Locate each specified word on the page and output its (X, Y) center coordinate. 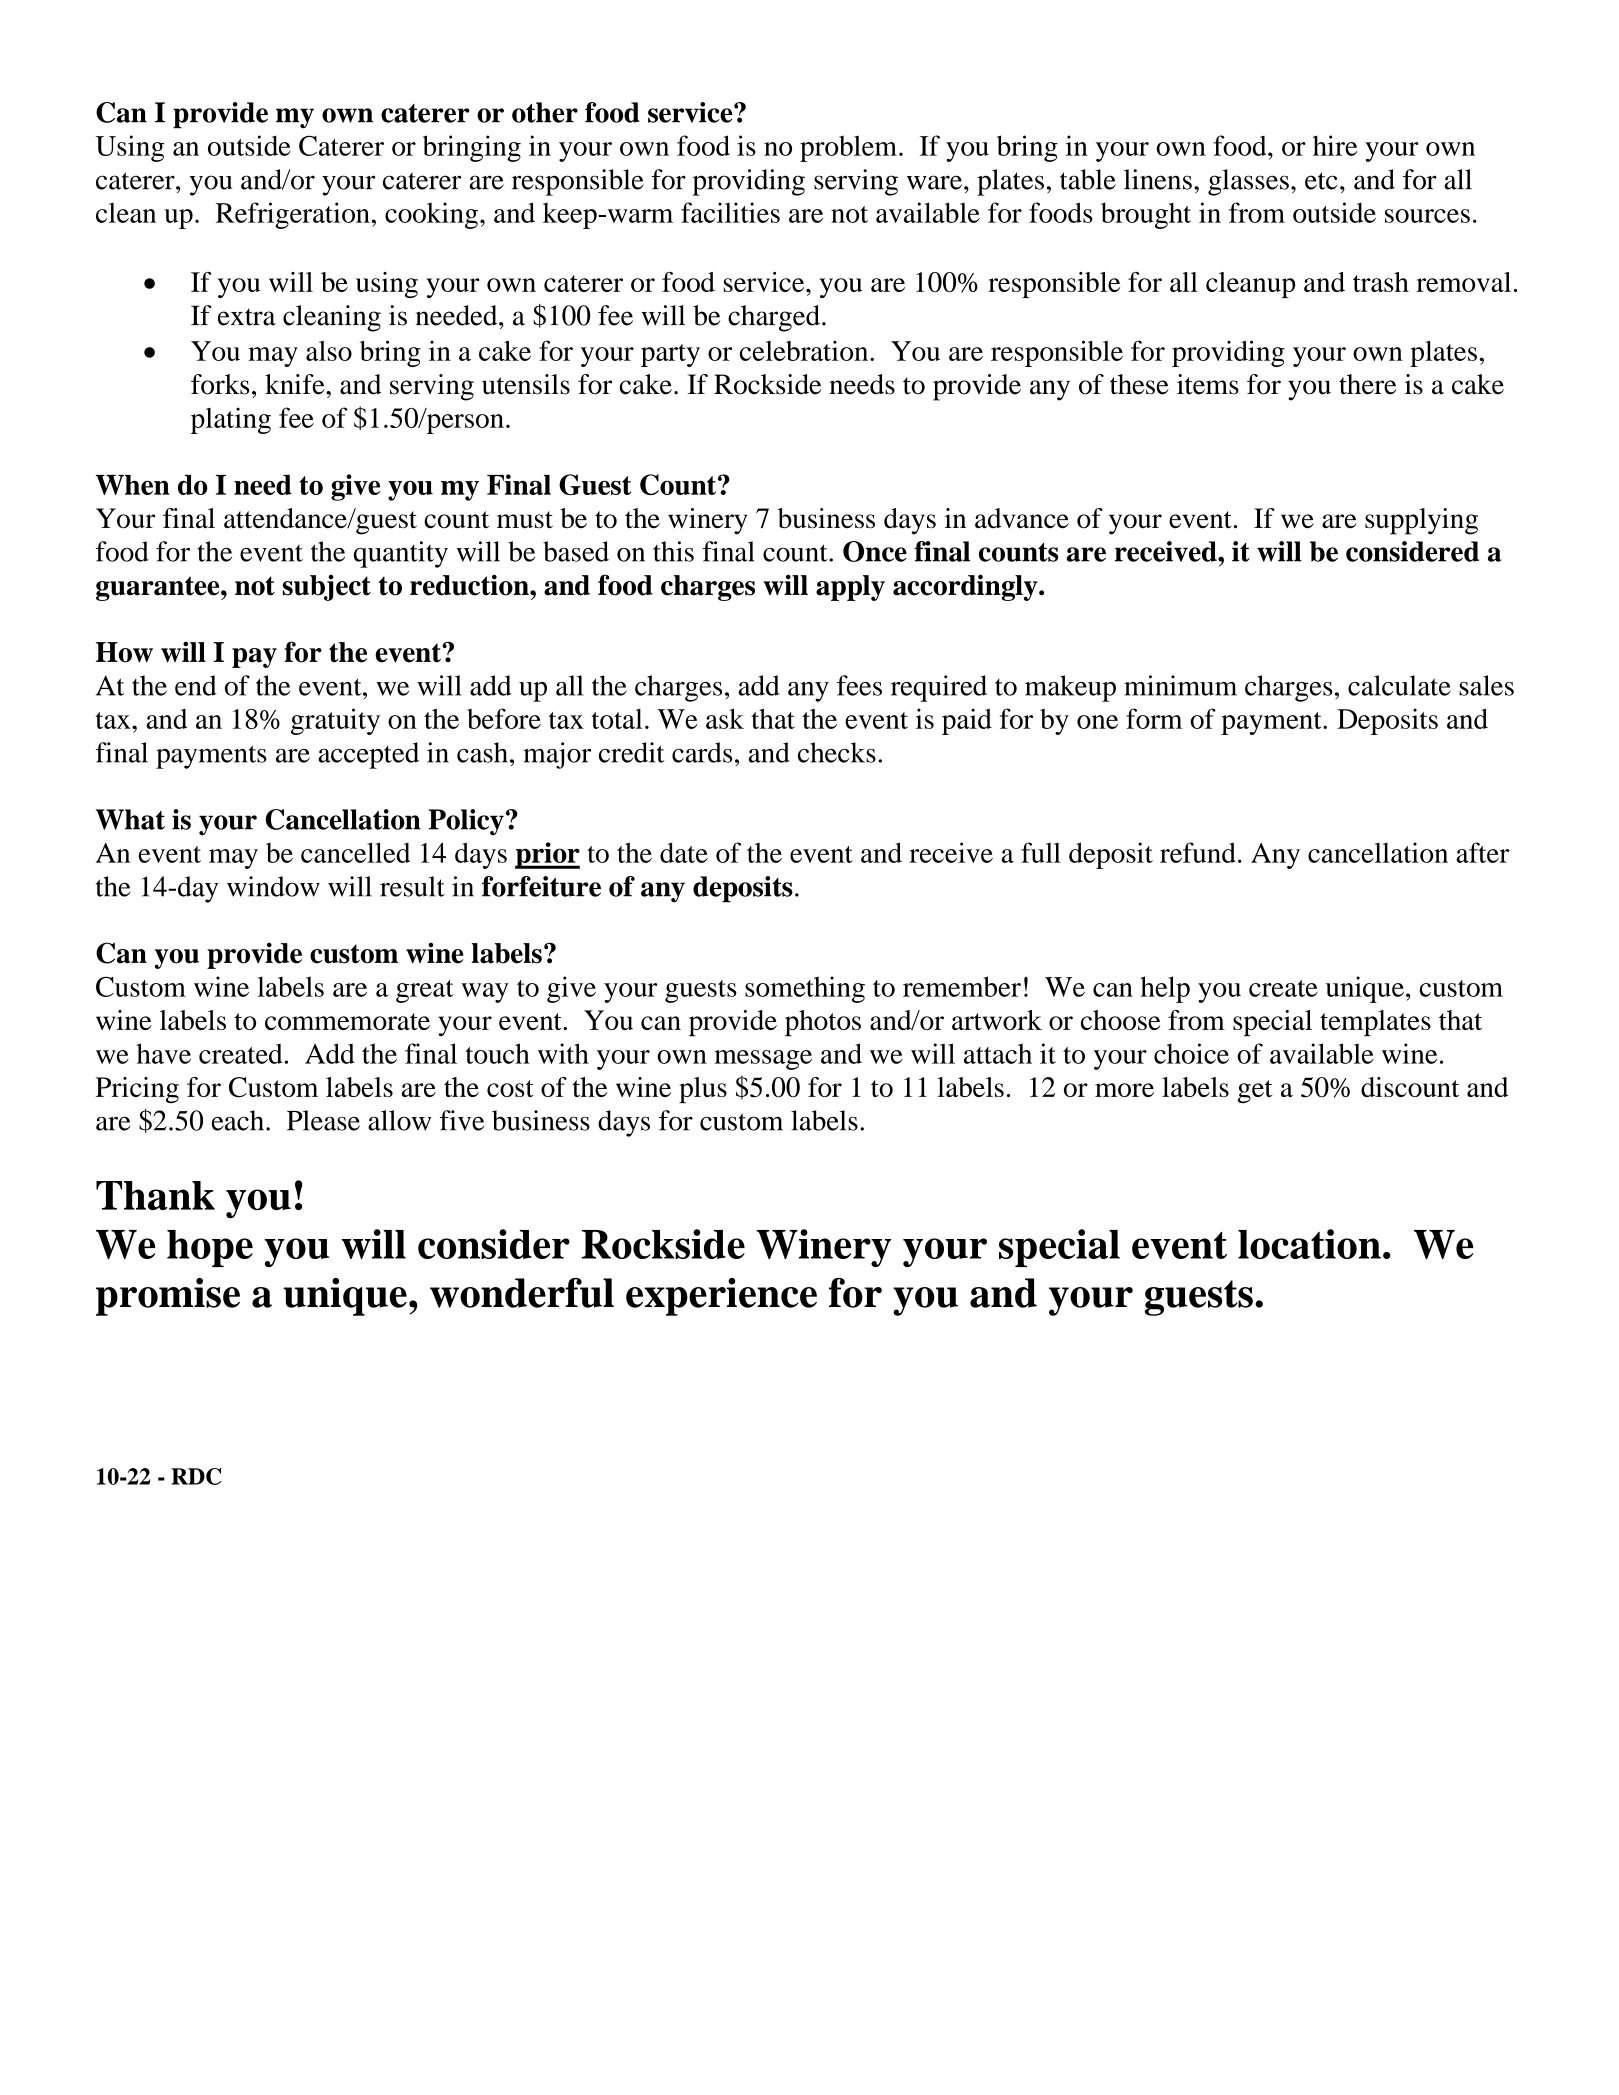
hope (210, 1248)
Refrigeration (293, 215)
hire (1335, 145)
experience (721, 1297)
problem (848, 148)
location (1309, 1244)
